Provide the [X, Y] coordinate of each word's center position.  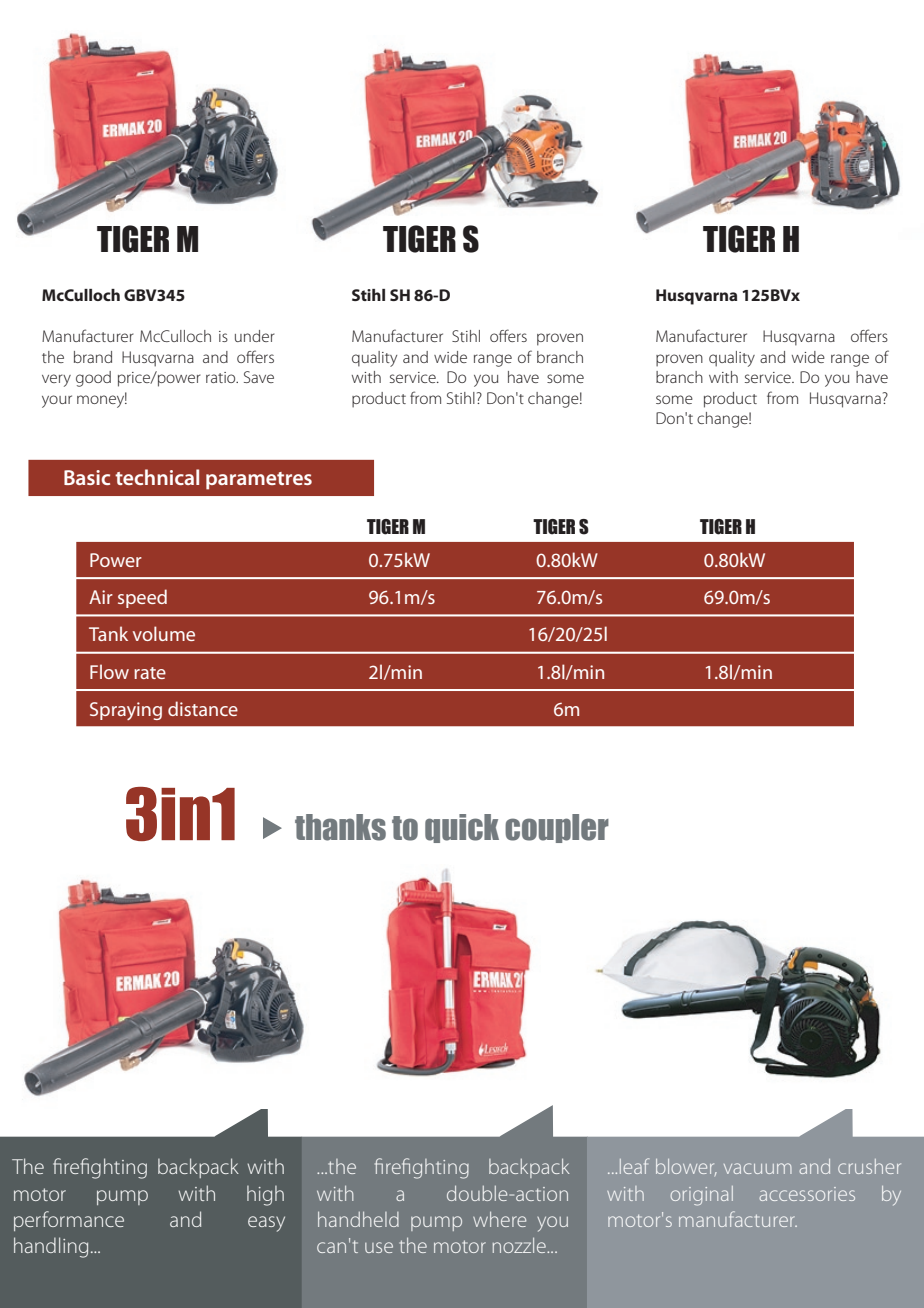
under [255, 336]
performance [69, 1221]
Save [259, 377]
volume [164, 633]
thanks [340, 827]
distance [203, 708]
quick [462, 828]
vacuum [758, 1168]
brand [93, 357]
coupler [557, 828]
